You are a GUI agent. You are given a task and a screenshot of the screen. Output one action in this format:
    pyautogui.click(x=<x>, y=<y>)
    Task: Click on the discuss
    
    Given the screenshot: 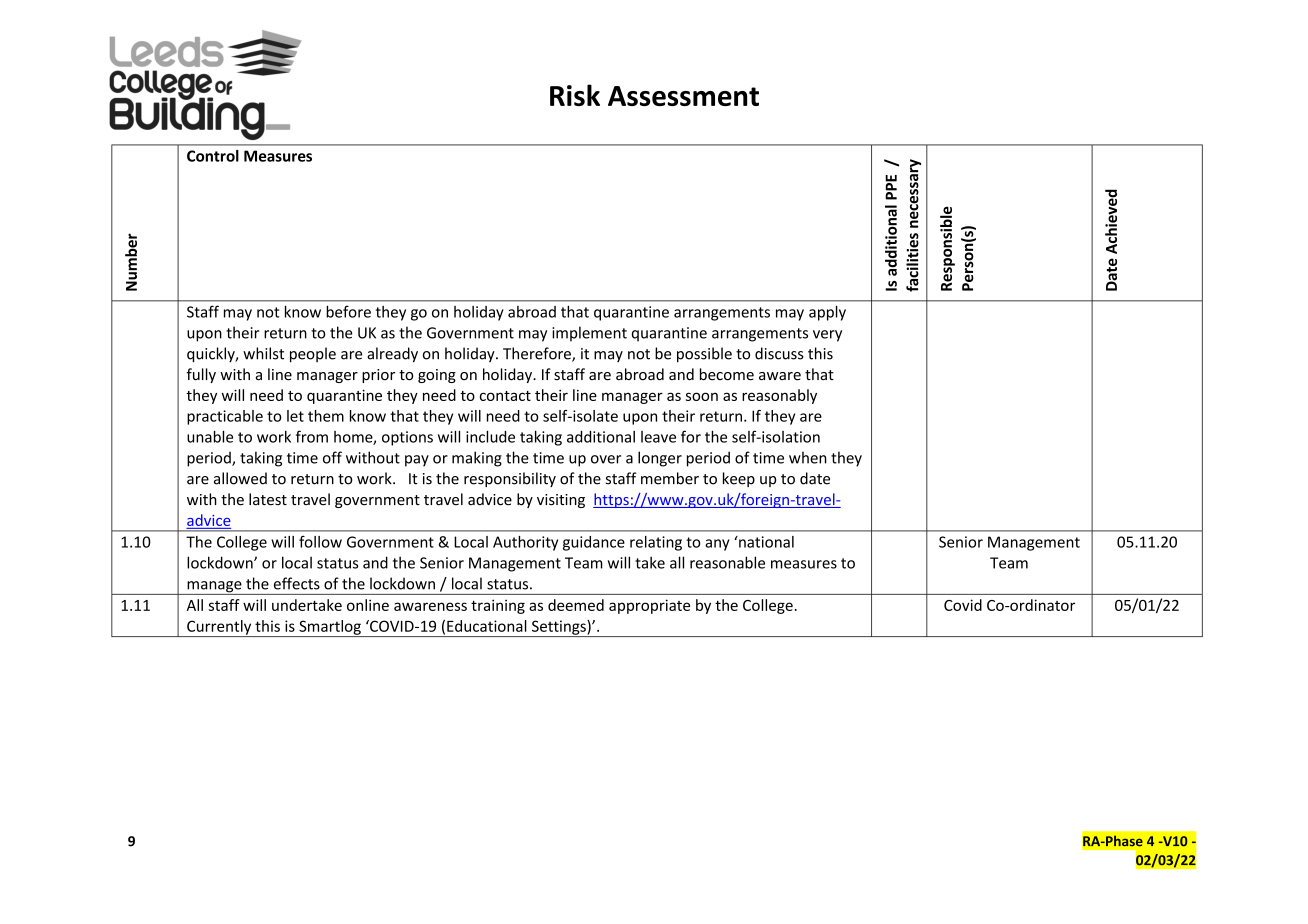 What is the action you would take?
    pyautogui.click(x=779, y=353)
